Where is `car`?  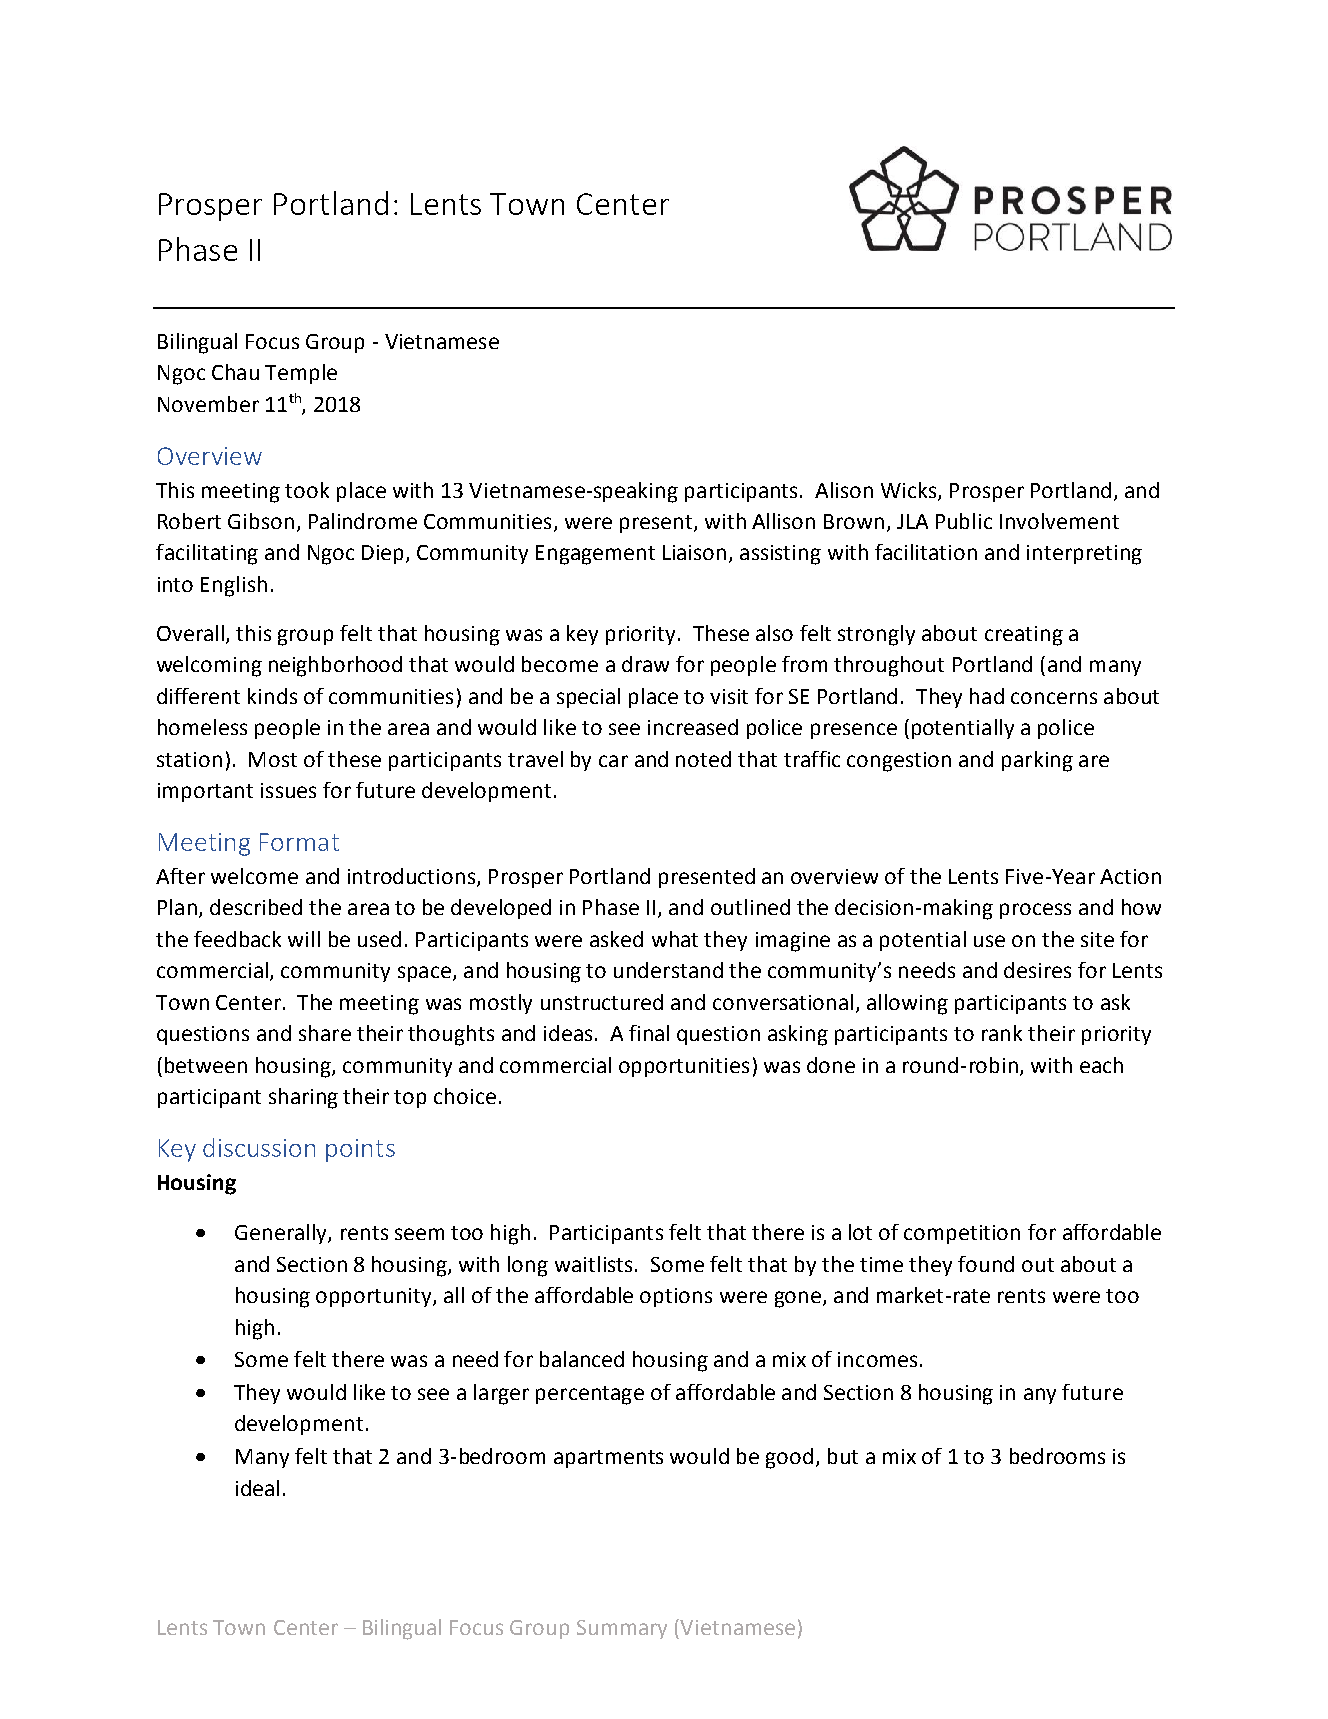 car is located at coordinates (613, 761).
